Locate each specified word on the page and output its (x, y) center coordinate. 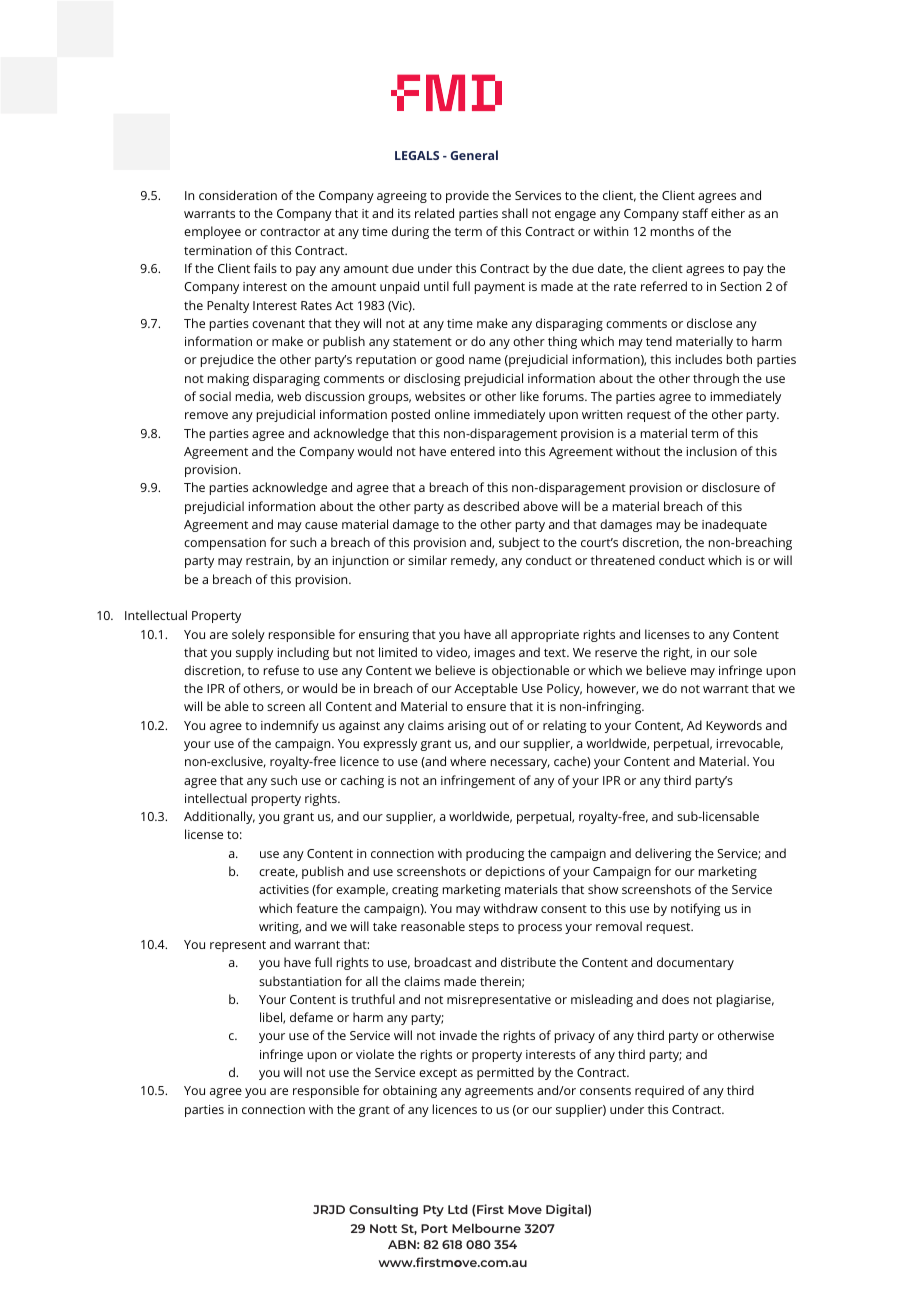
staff (695, 213)
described (491, 506)
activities (284, 889)
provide (467, 196)
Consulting (383, 1210)
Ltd (458, 1209)
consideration (238, 195)
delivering (663, 854)
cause (321, 525)
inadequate (734, 525)
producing (495, 854)
